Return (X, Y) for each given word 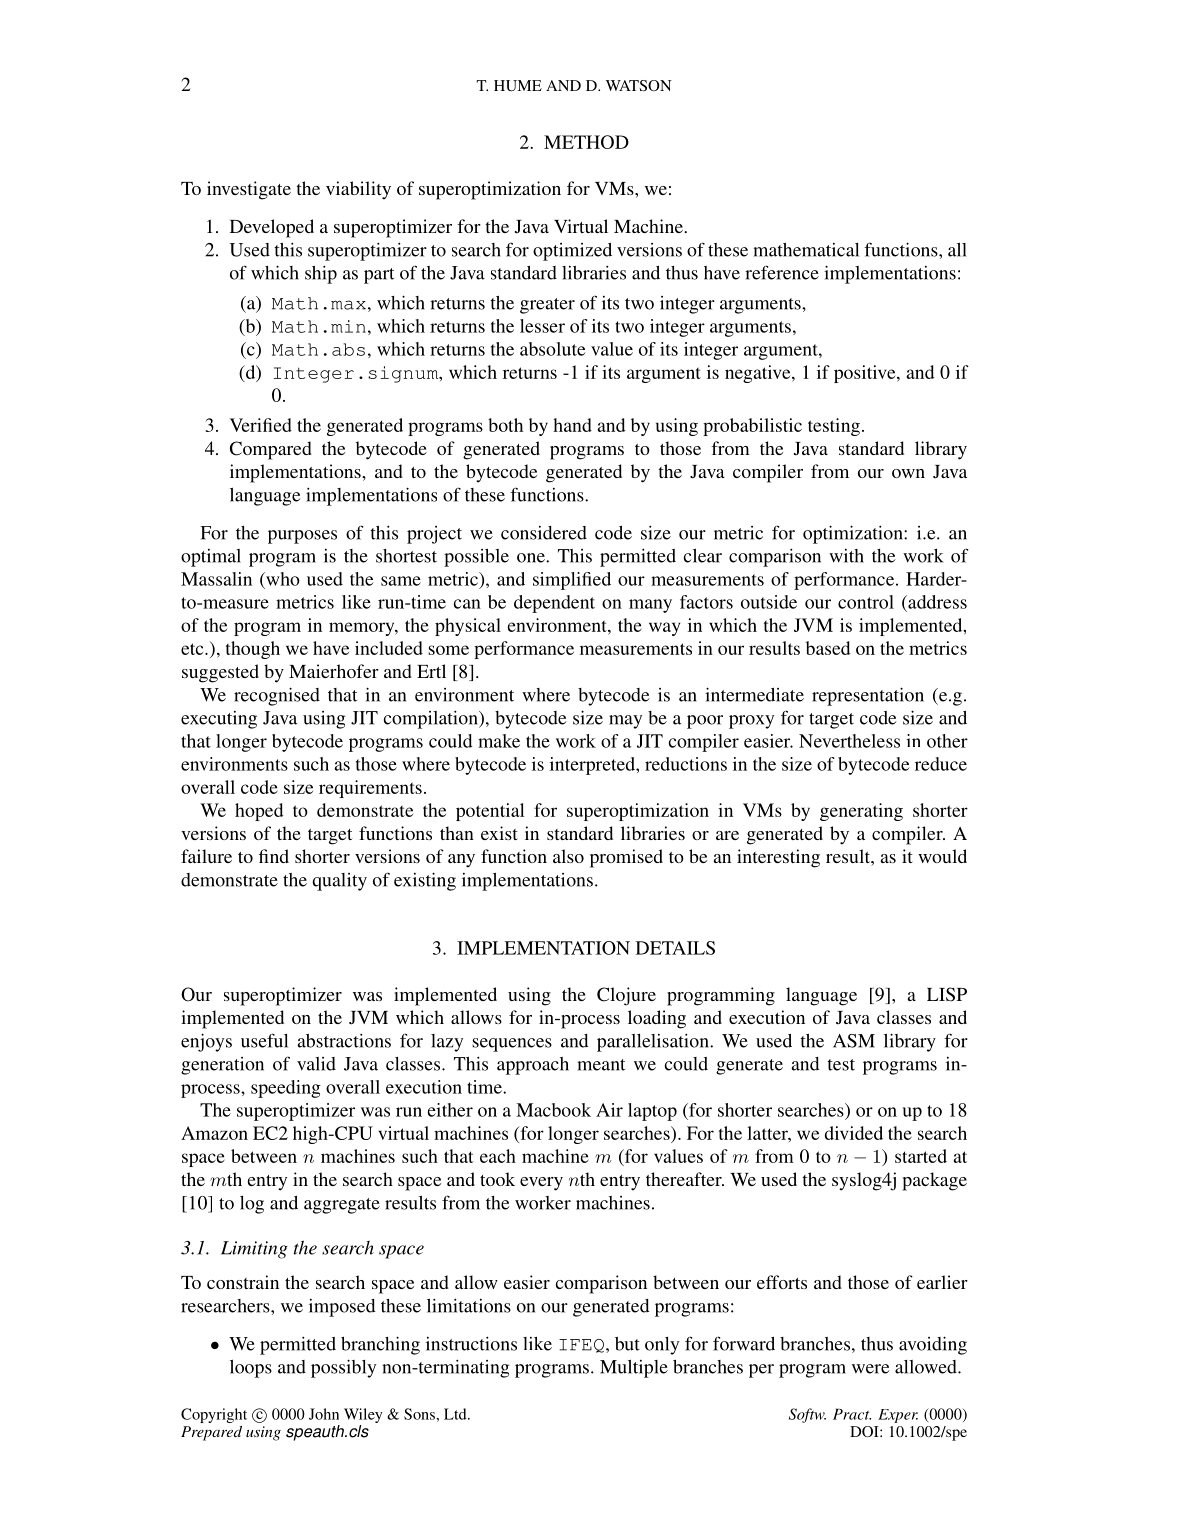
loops (251, 1369)
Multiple (634, 1369)
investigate (249, 190)
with (846, 556)
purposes (302, 537)
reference (782, 272)
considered (544, 533)
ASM (854, 1041)
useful (264, 1040)
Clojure (626, 996)
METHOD (586, 142)
